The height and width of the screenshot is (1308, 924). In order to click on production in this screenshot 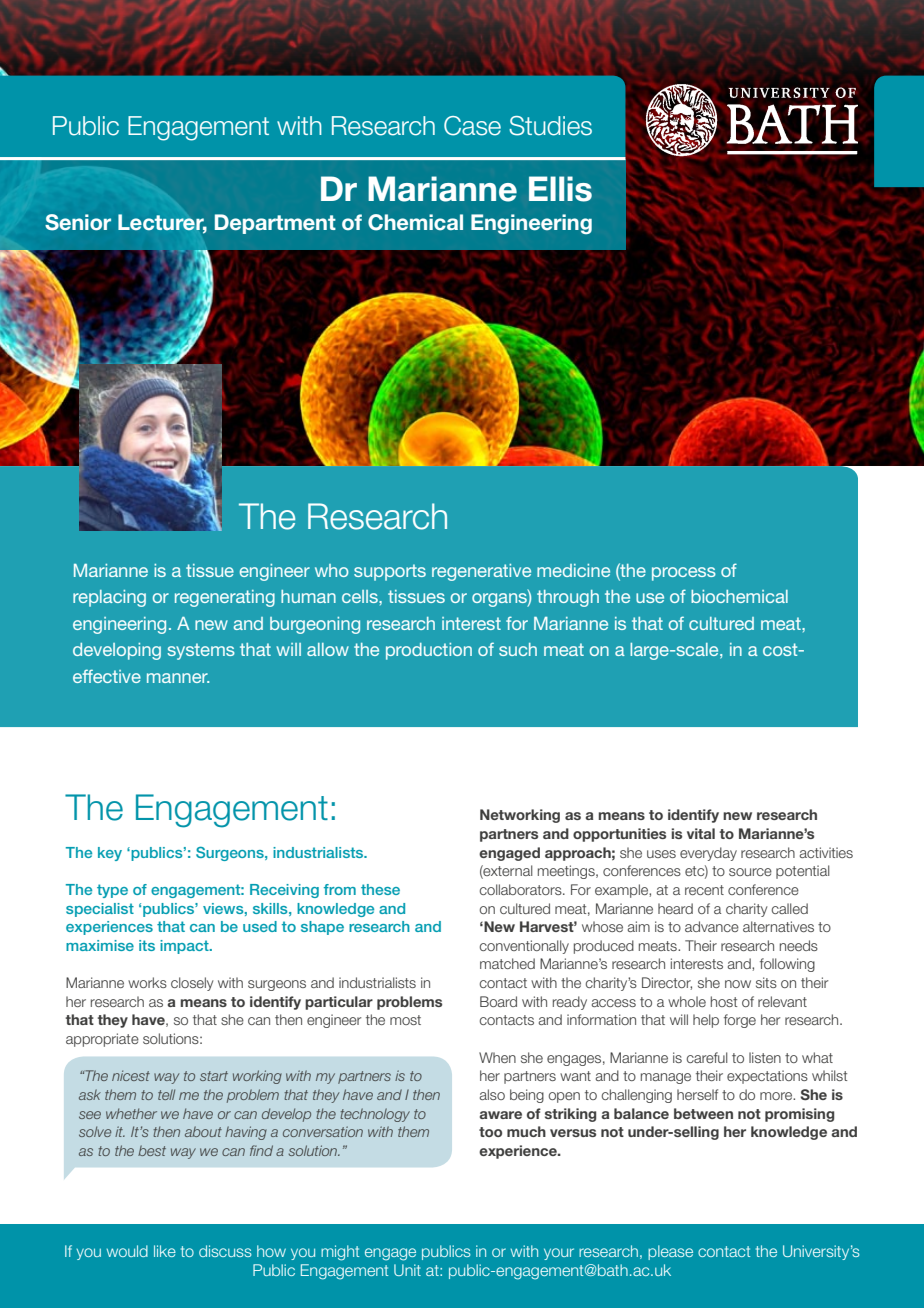, I will do `click(429, 651)`.
